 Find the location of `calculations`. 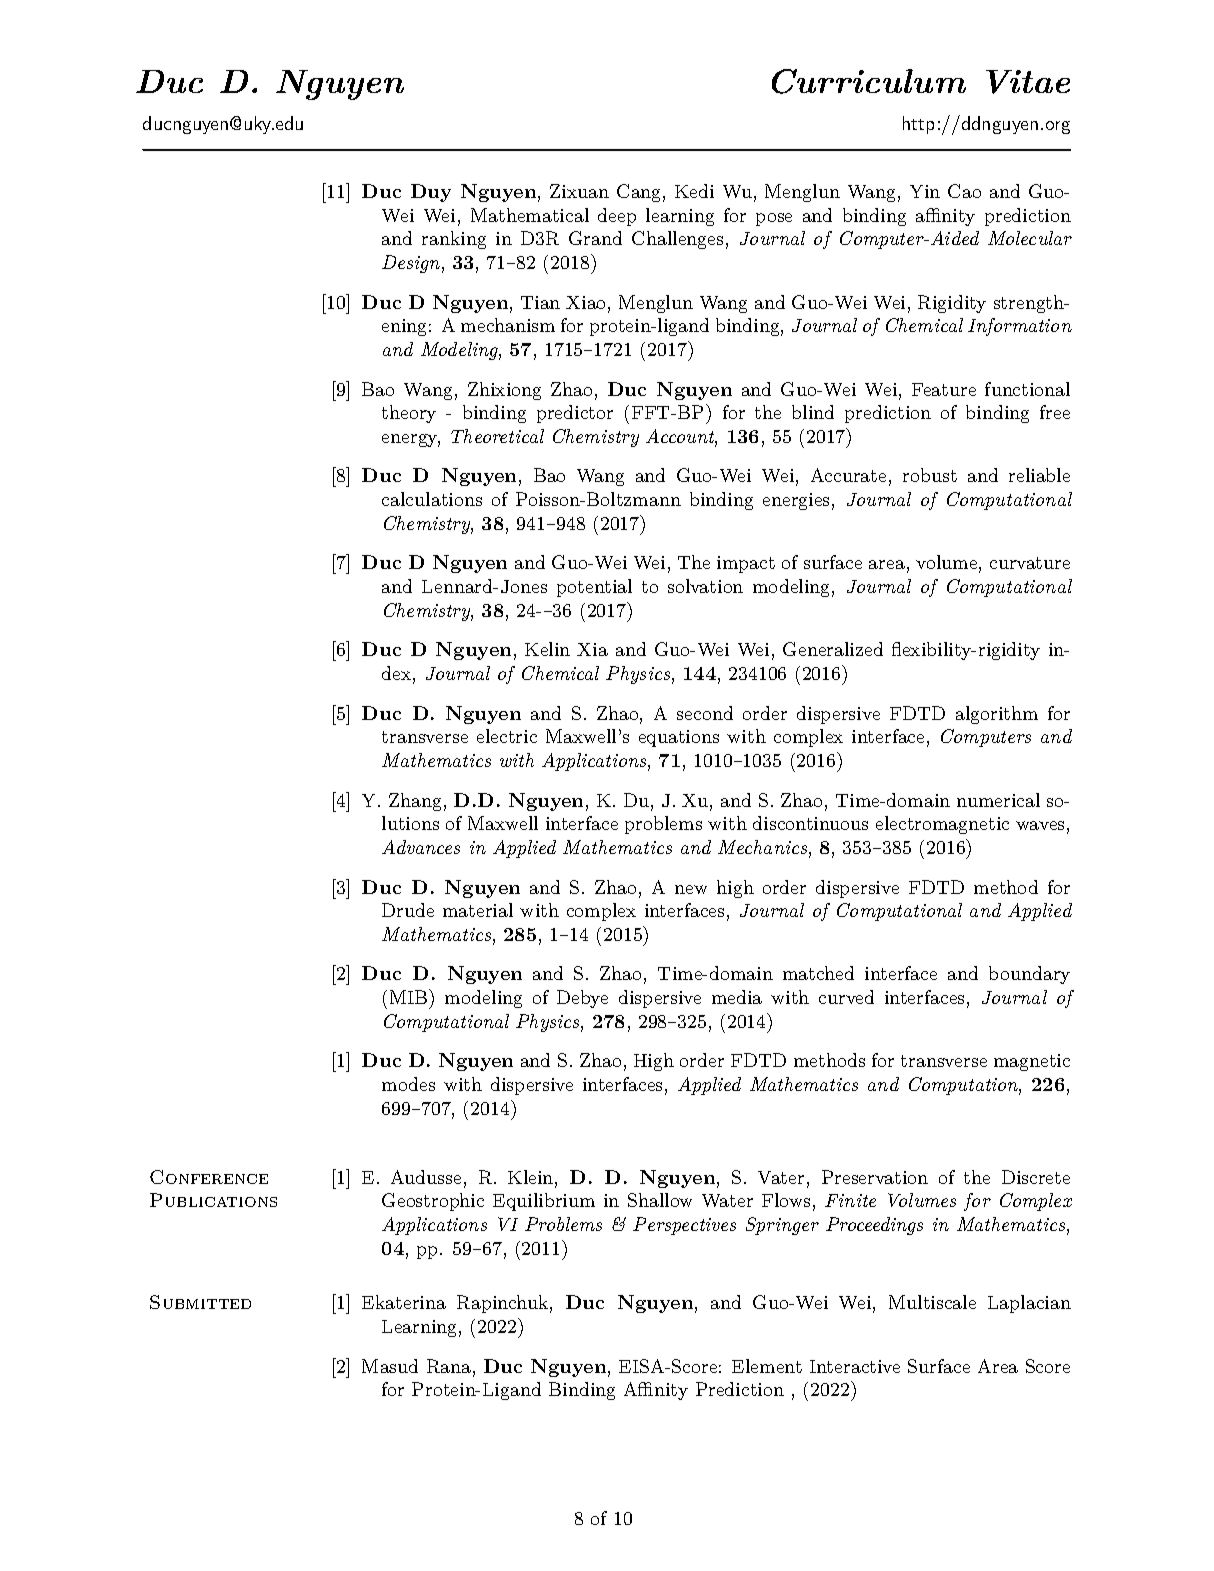

calculations is located at coordinates (432, 499).
